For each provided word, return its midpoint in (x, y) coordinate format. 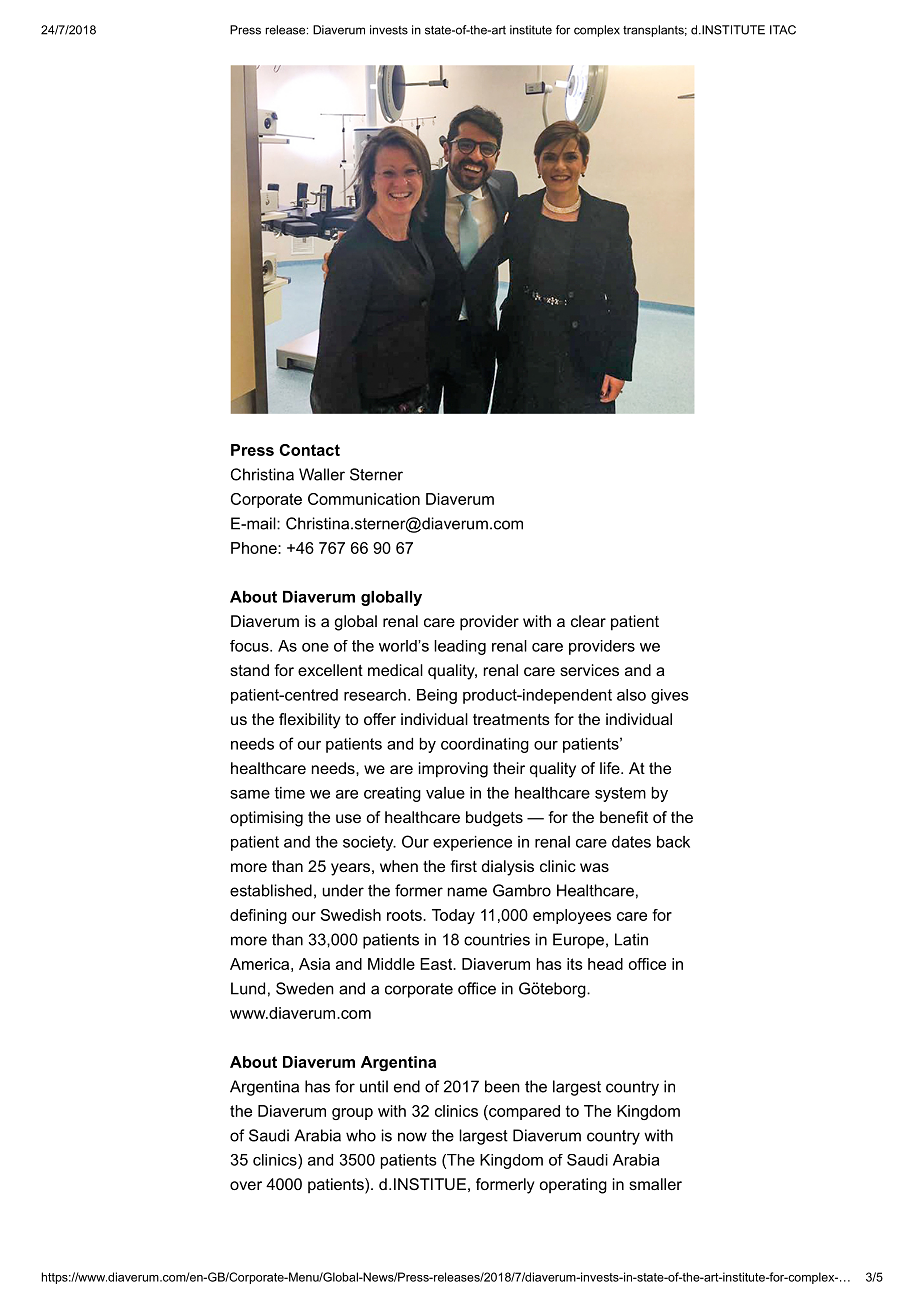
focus (250, 646)
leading (460, 647)
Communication (364, 499)
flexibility (310, 721)
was (594, 867)
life (611, 768)
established (271, 890)
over (246, 1185)
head (605, 964)
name (467, 892)
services (589, 670)
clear (588, 621)
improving (453, 770)
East (437, 964)
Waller (322, 474)
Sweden (305, 988)
